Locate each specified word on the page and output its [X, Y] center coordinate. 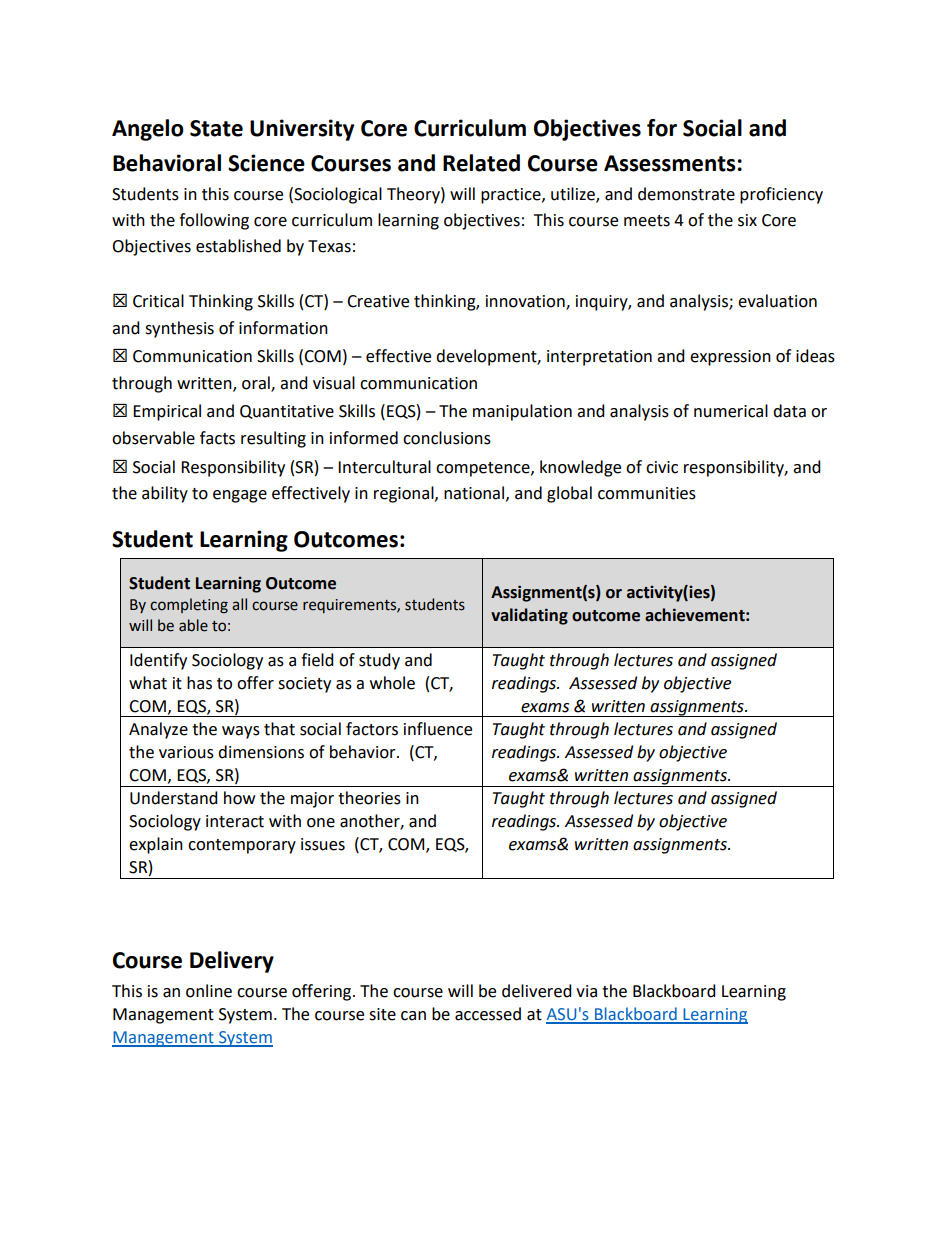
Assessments [670, 163]
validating [529, 616]
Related [481, 163]
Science [266, 163]
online [209, 991]
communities [647, 493]
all [239, 604]
